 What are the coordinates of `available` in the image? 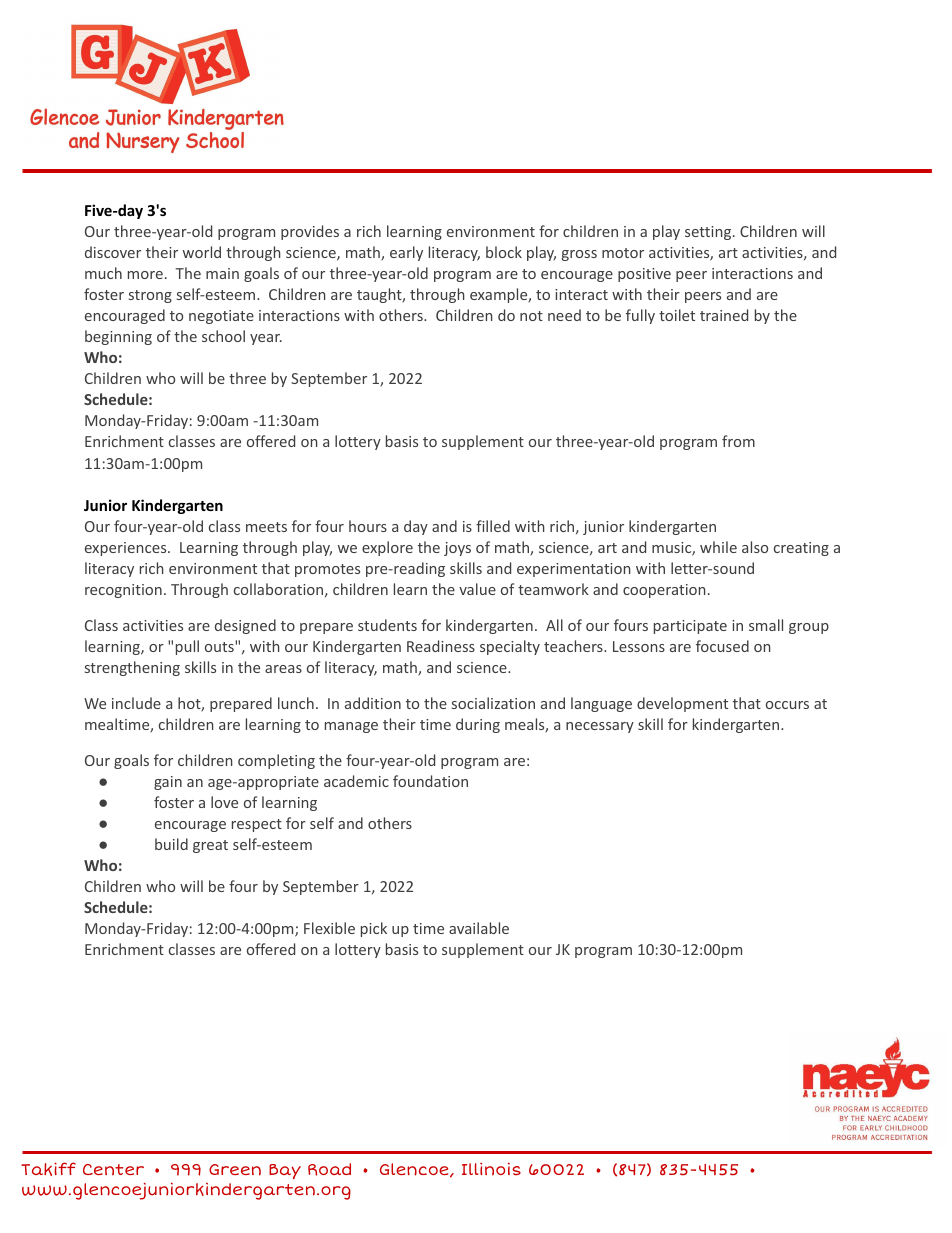 It's located at (479, 928).
